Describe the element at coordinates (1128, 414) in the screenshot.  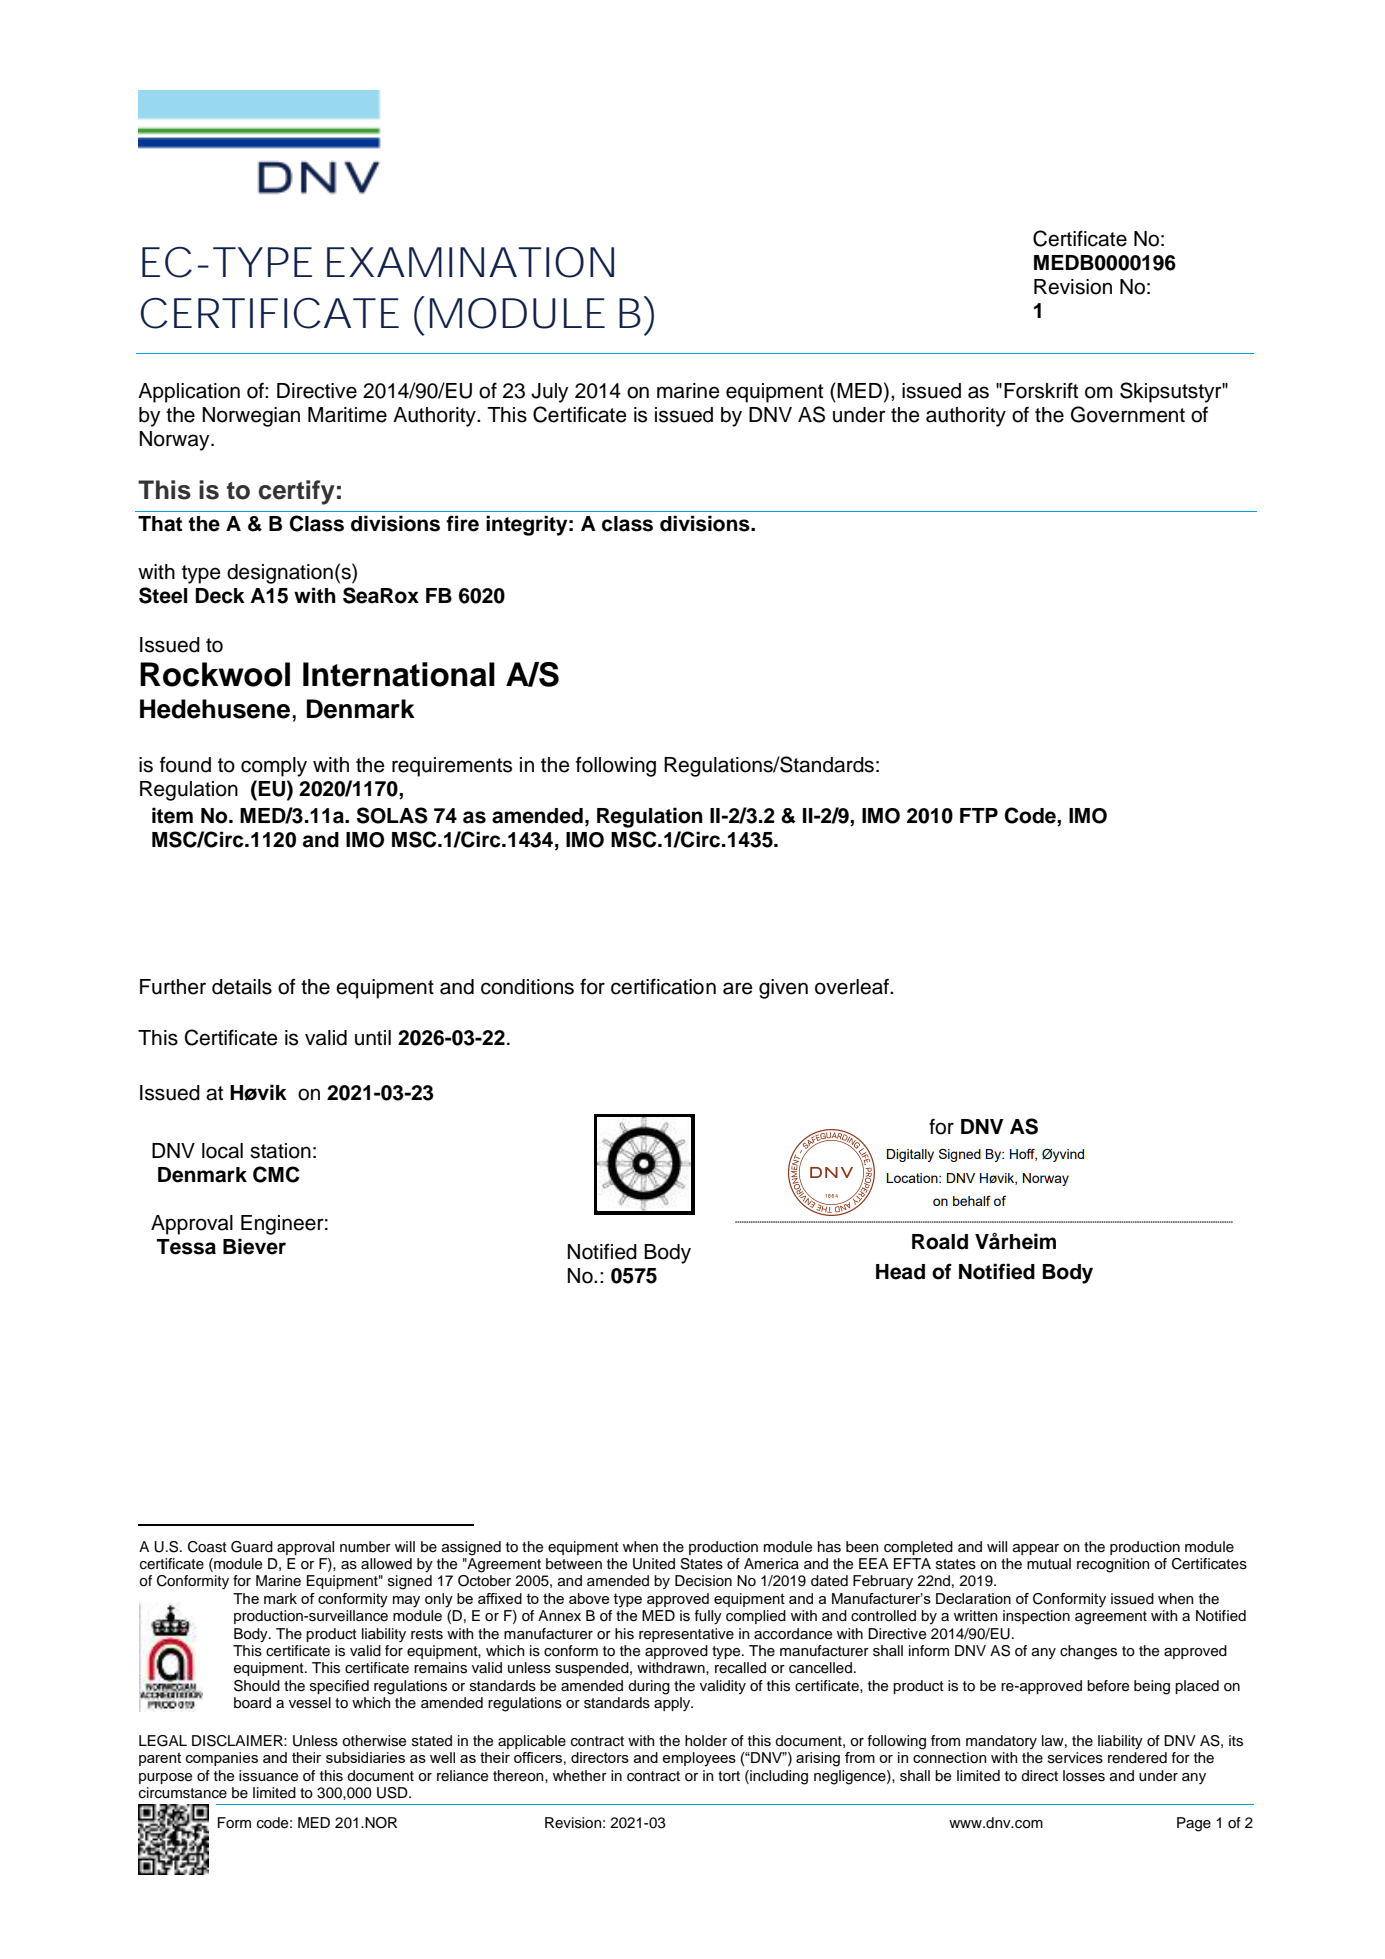
I see `Government` at that location.
